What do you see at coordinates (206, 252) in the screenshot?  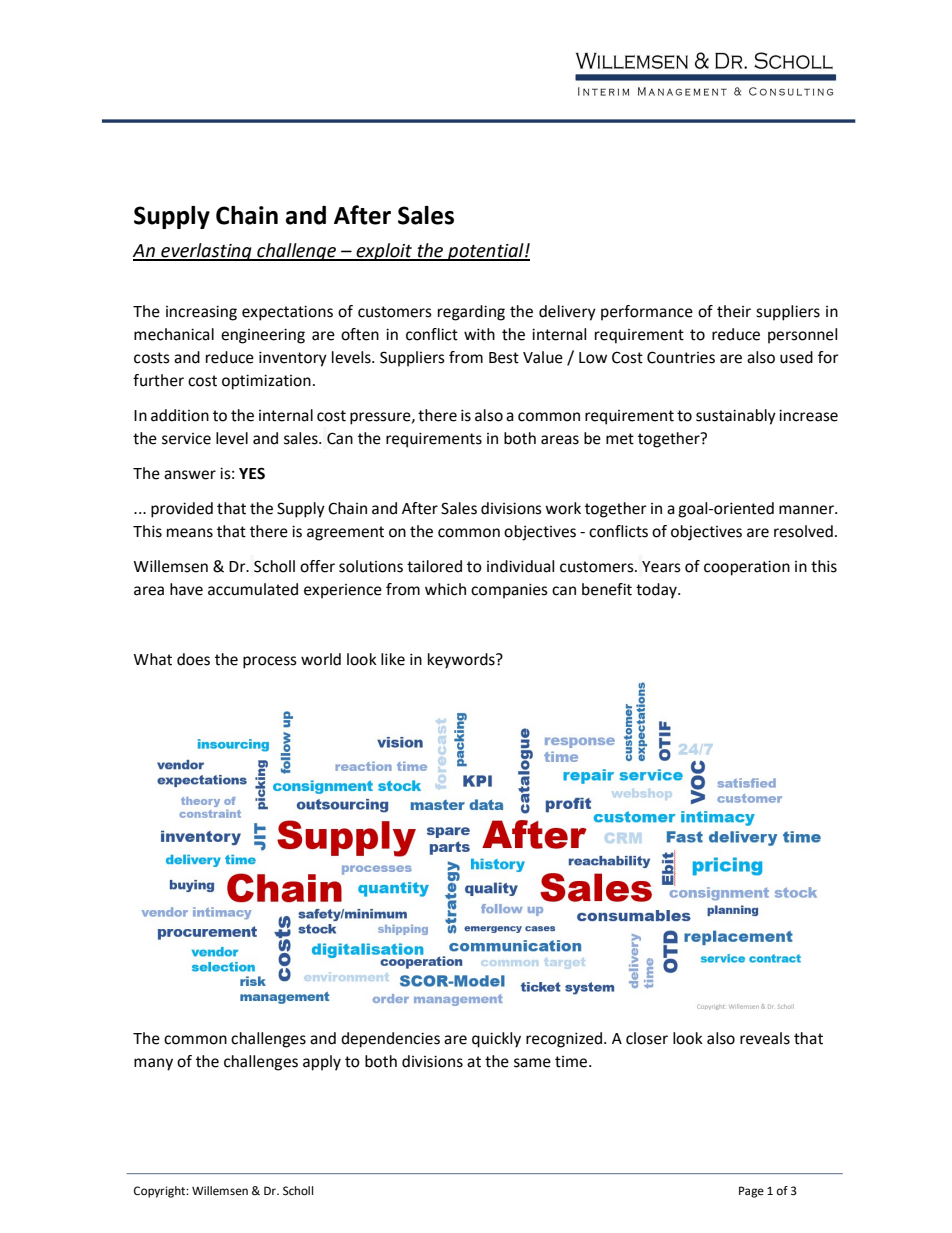 I see `everlasting` at bounding box center [206, 252].
